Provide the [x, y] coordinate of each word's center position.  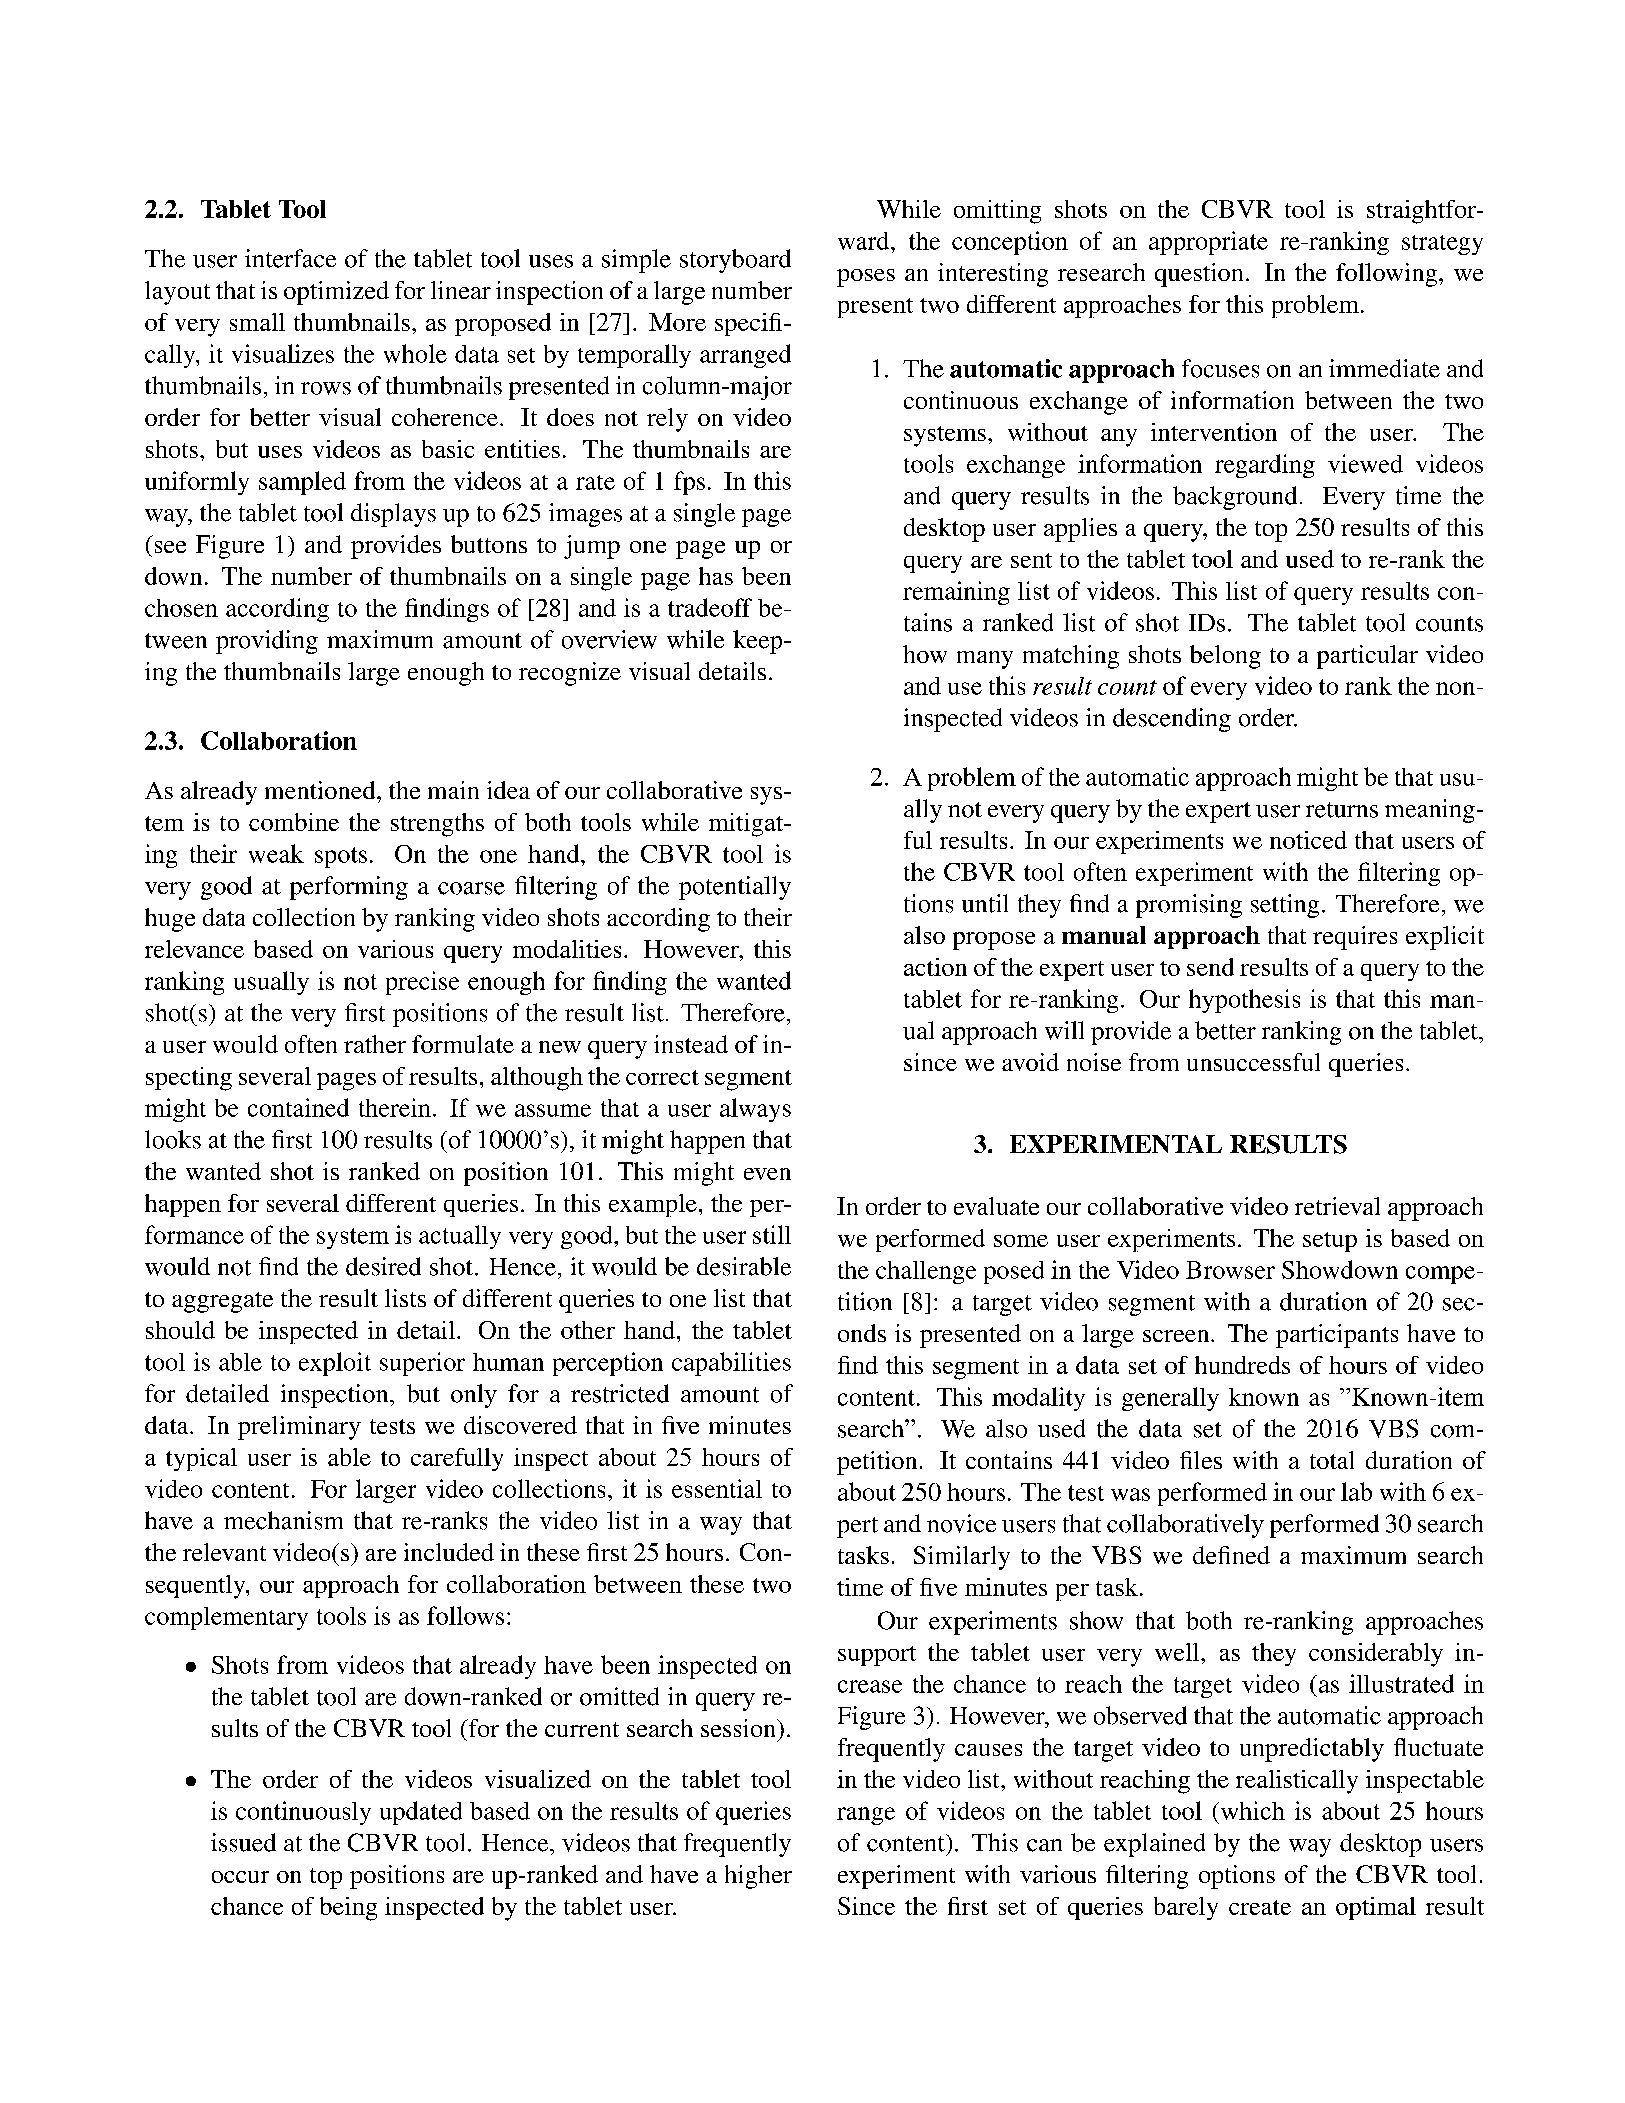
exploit [335, 1364]
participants [1337, 1336]
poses [866, 278]
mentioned [321, 790]
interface [290, 258]
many [985, 660]
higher [758, 1877]
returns [1342, 810]
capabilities [731, 1364]
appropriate [1208, 243]
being [348, 1909]
